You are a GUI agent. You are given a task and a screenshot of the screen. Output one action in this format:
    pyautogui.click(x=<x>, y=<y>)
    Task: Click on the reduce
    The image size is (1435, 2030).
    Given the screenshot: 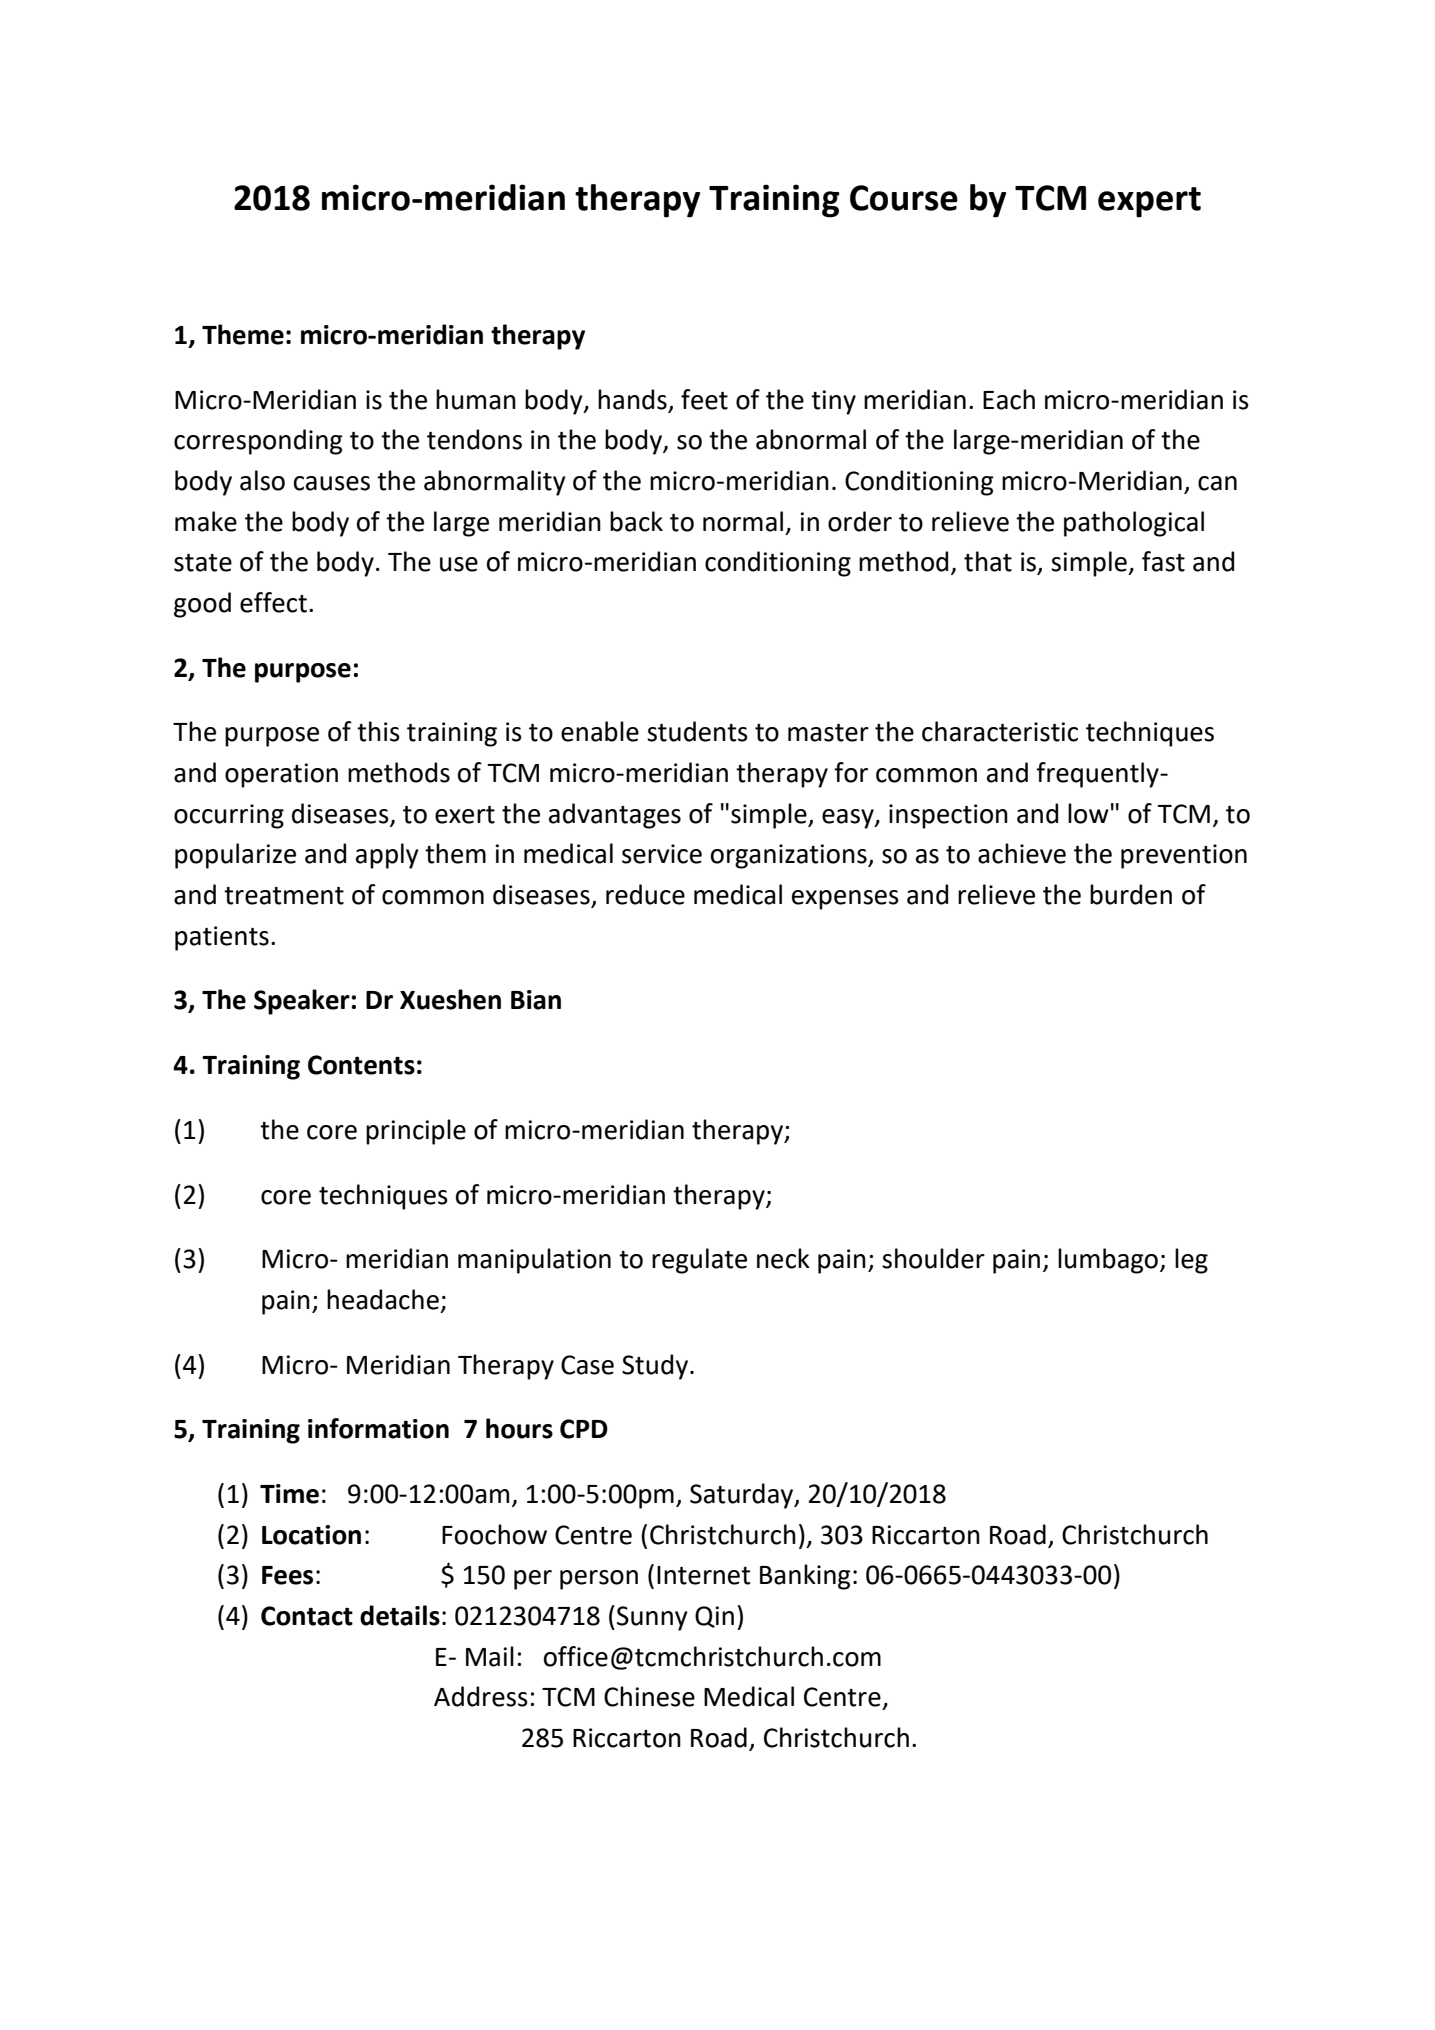 What is the action you would take?
    pyautogui.click(x=645, y=894)
